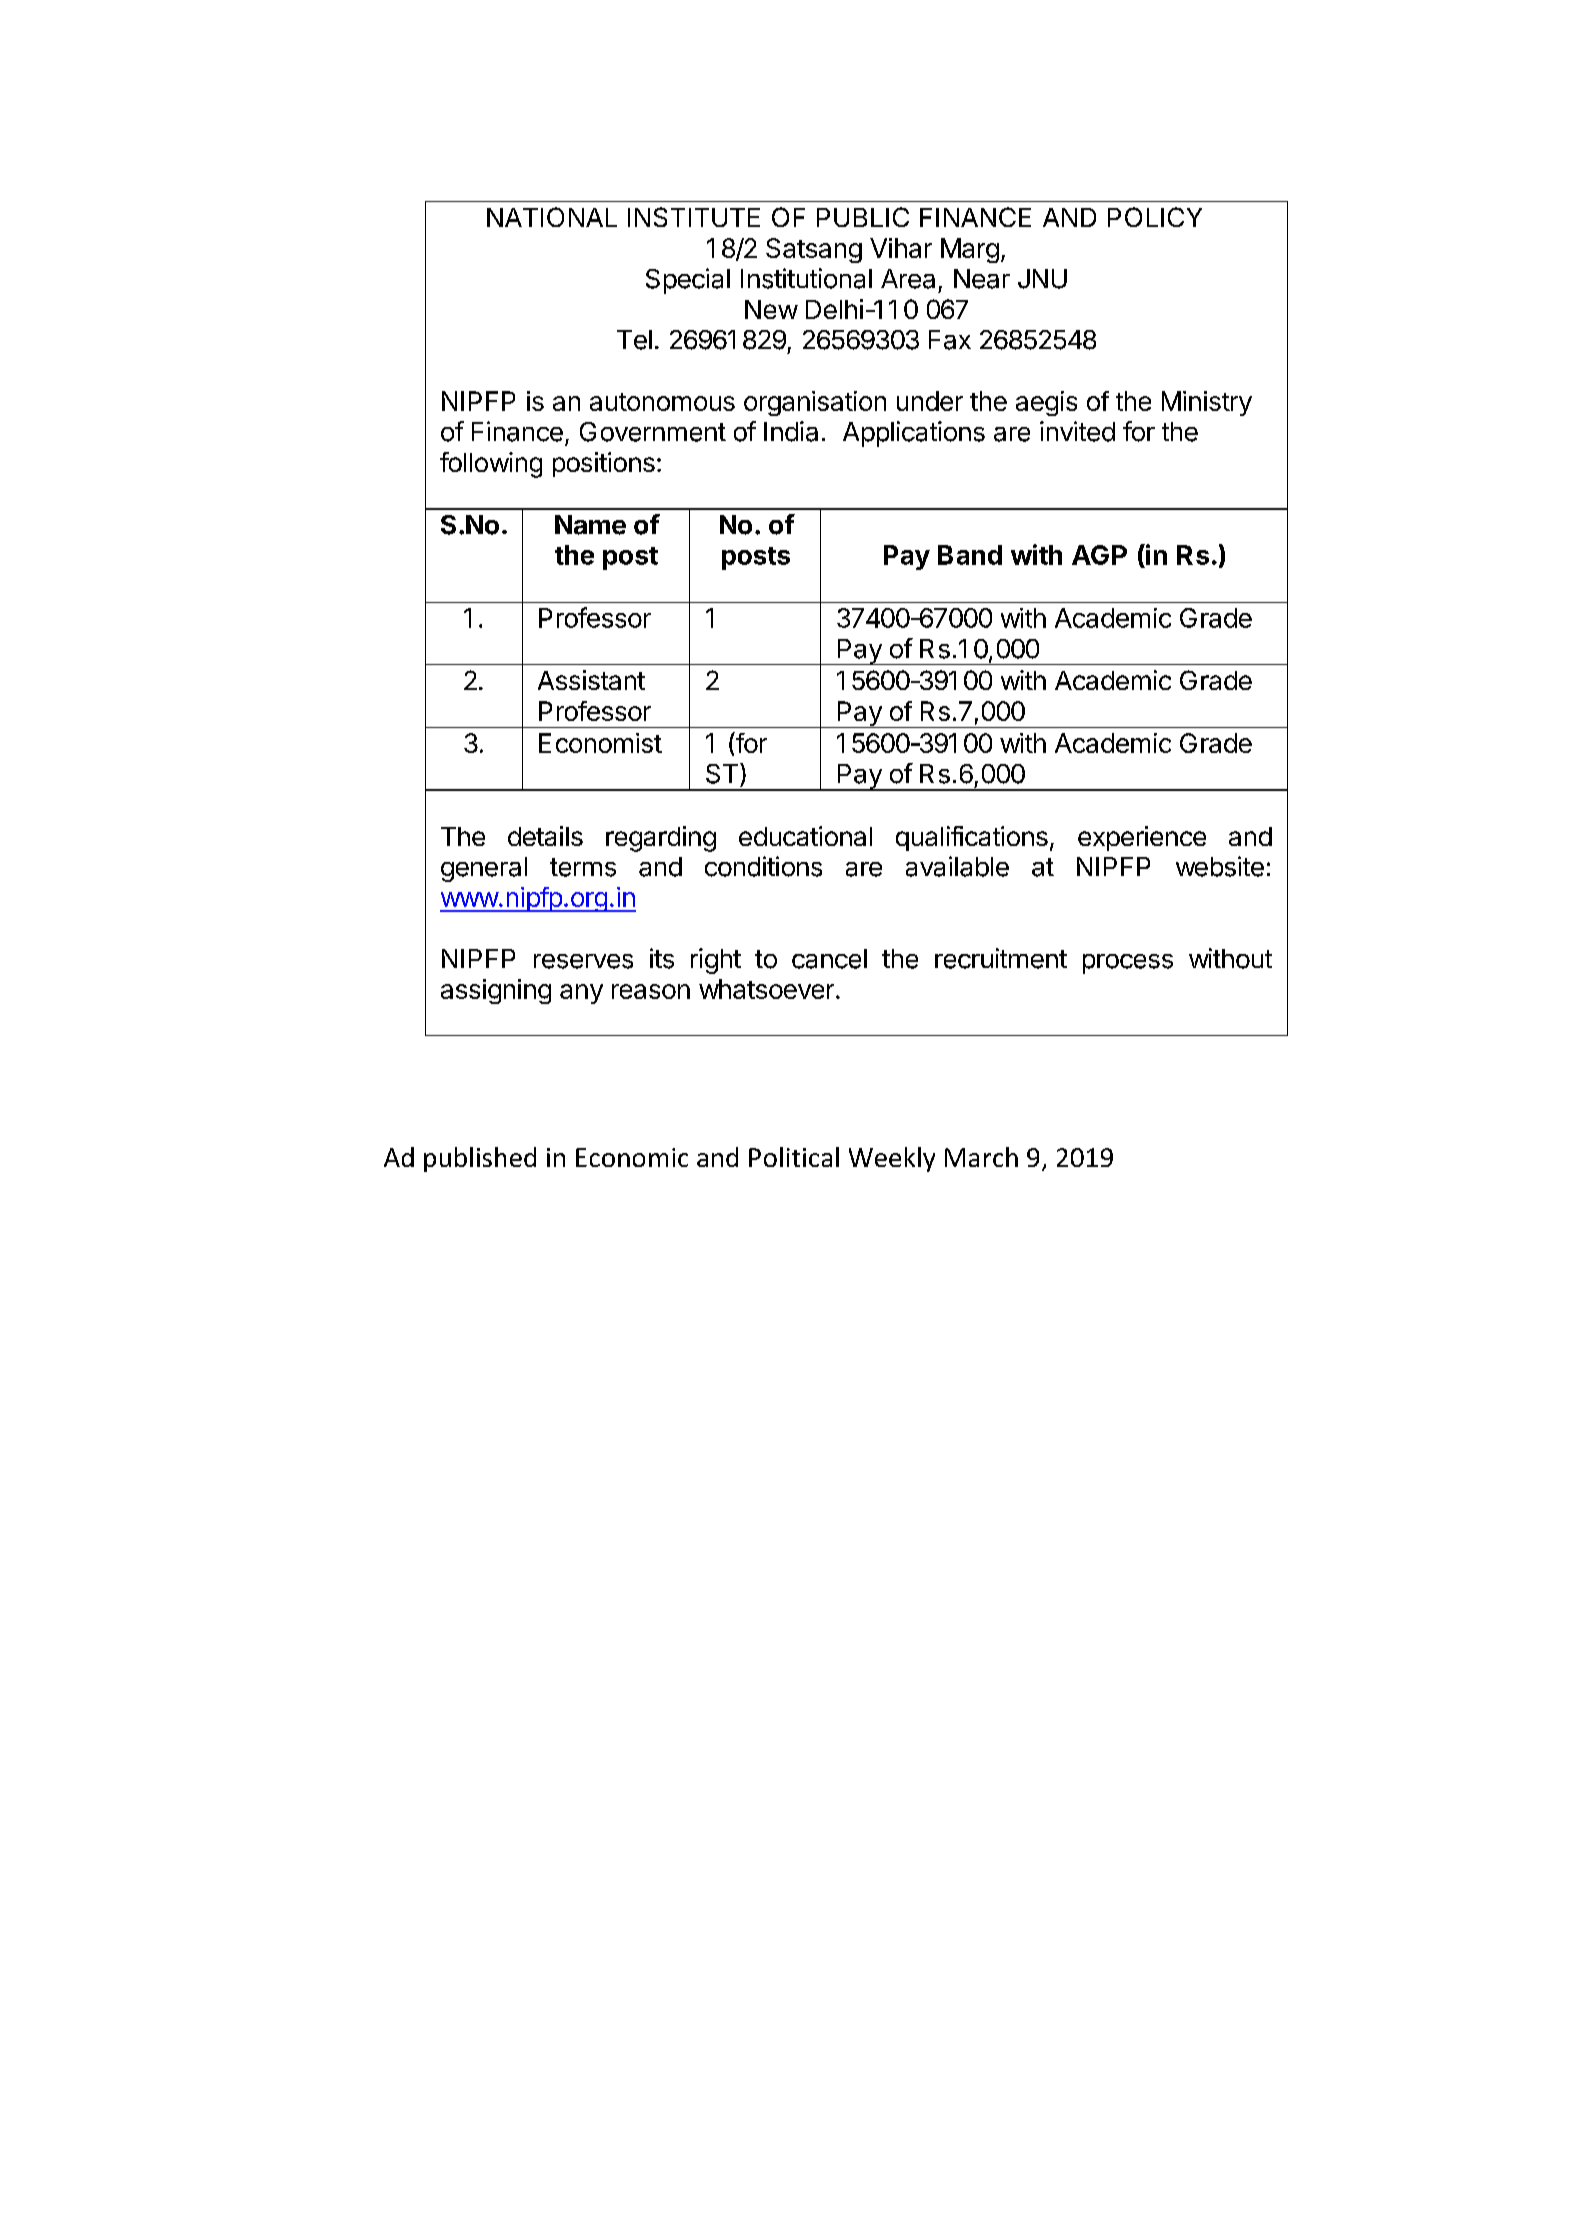 This screenshot has height=2240, width=1584. I want to click on NATIONAL, so click(552, 217).
